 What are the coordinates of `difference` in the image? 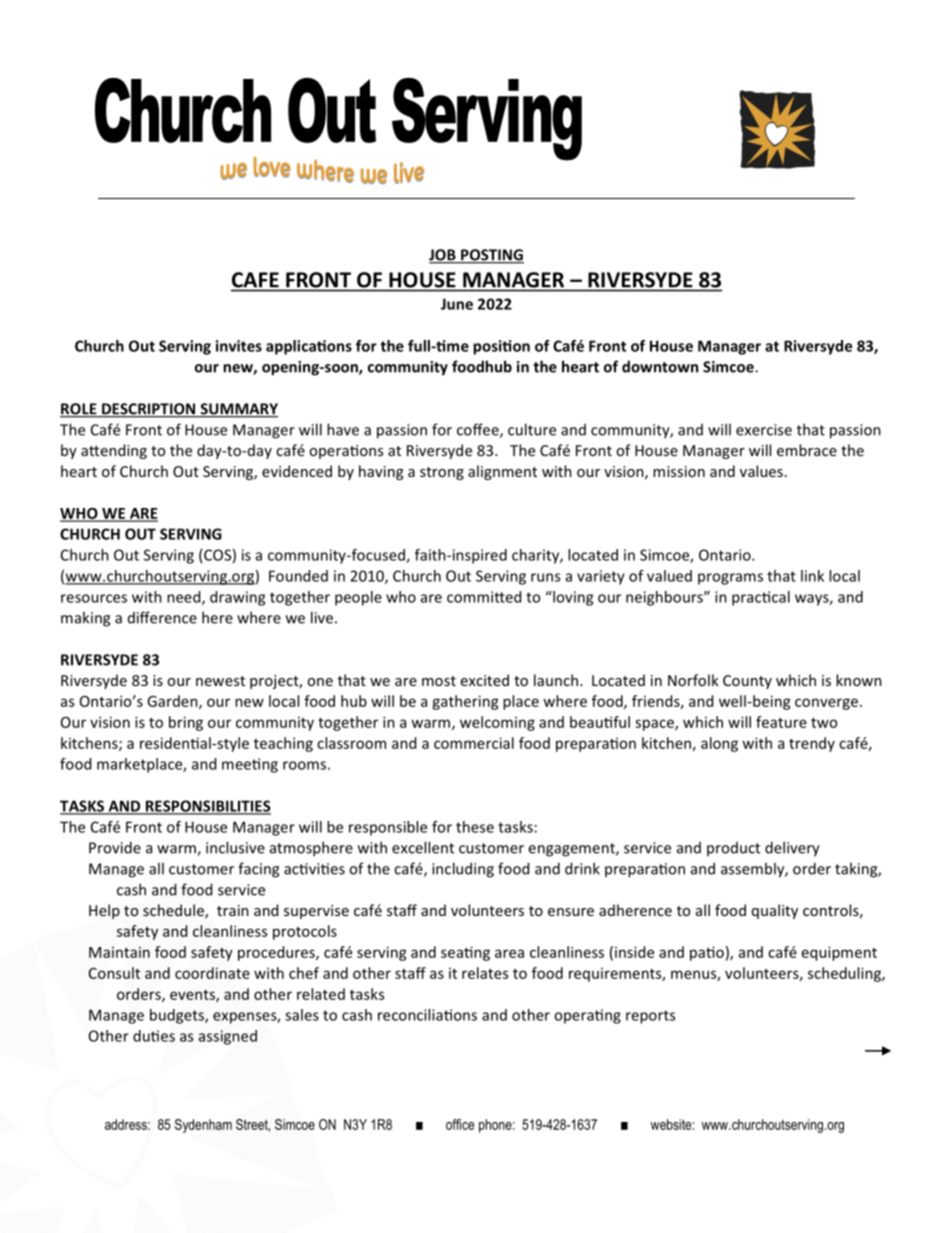 It's located at (162, 617).
